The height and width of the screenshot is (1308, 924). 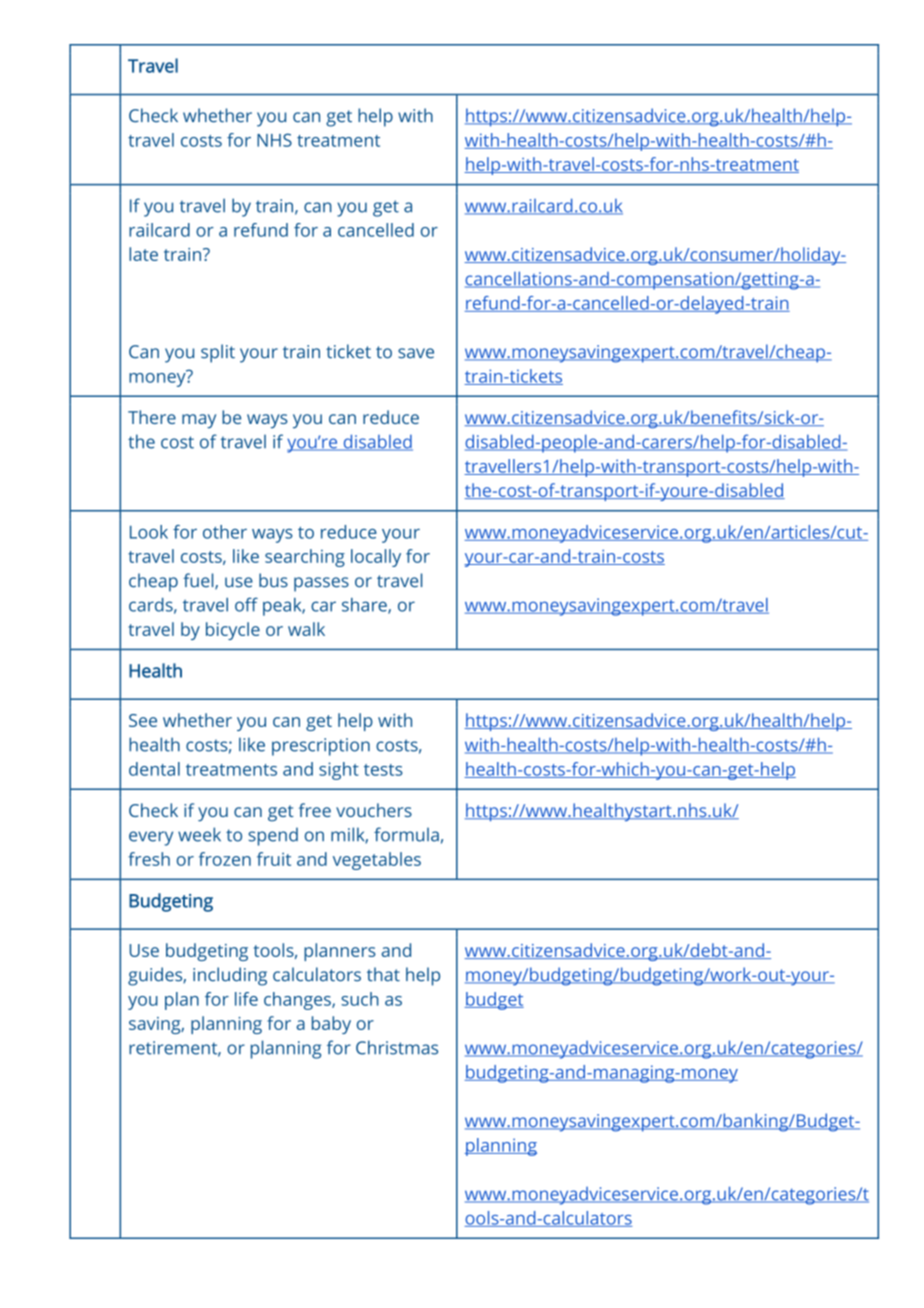 I want to click on walk, so click(x=306, y=629).
